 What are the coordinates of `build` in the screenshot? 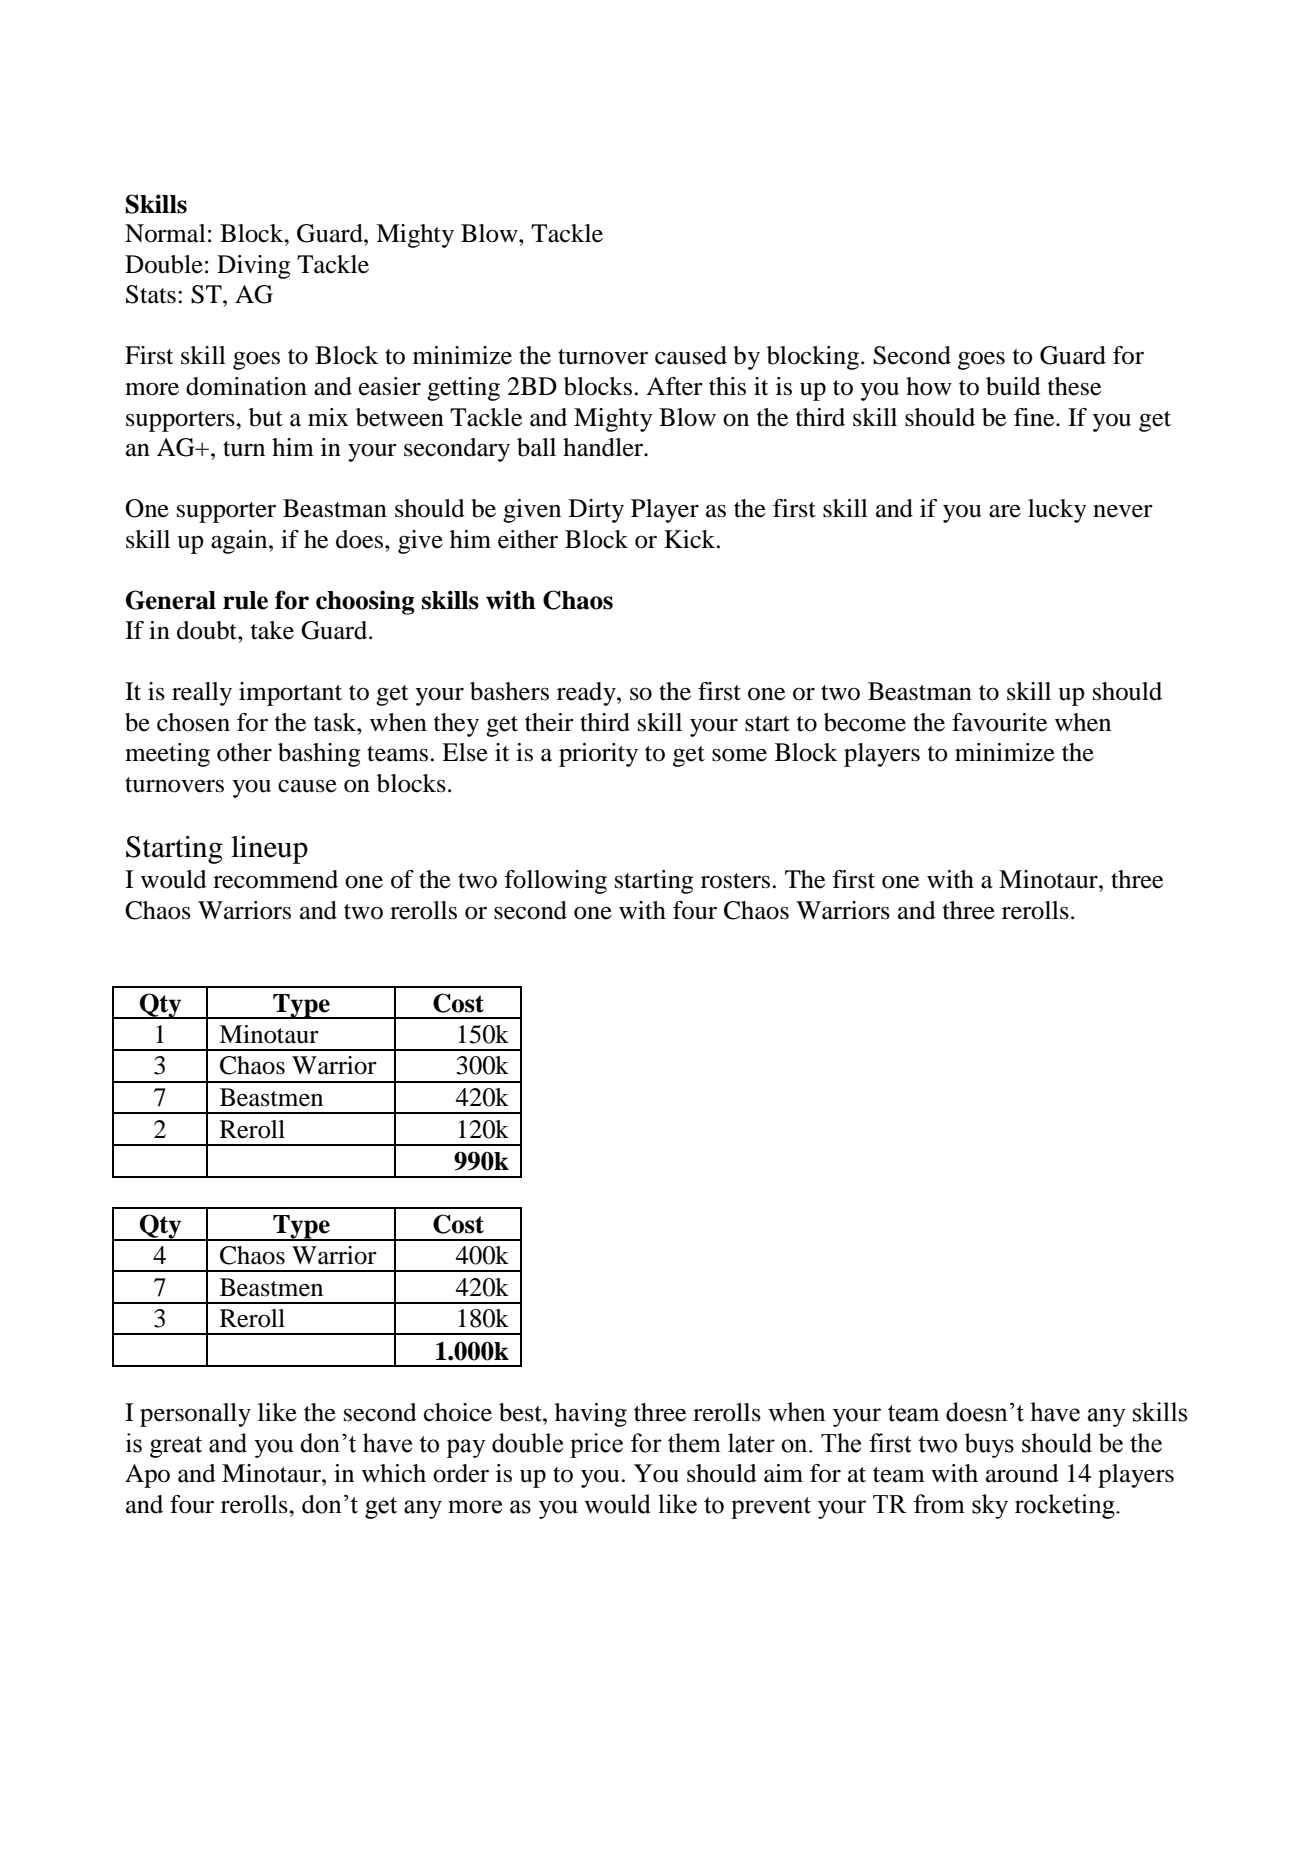 It's located at (1013, 386).
